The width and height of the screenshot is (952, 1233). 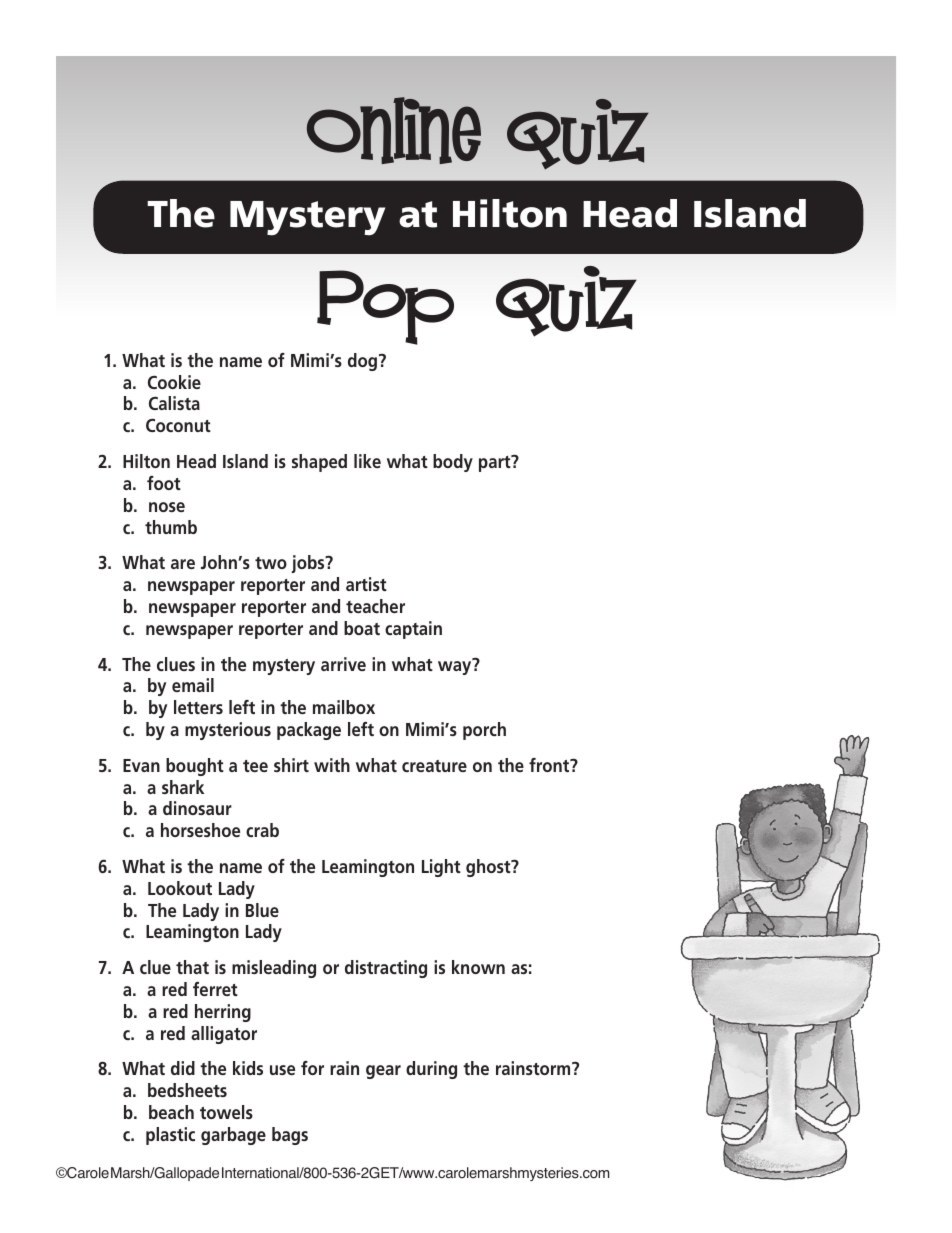 I want to click on during, so click(x=431, y=1070).
